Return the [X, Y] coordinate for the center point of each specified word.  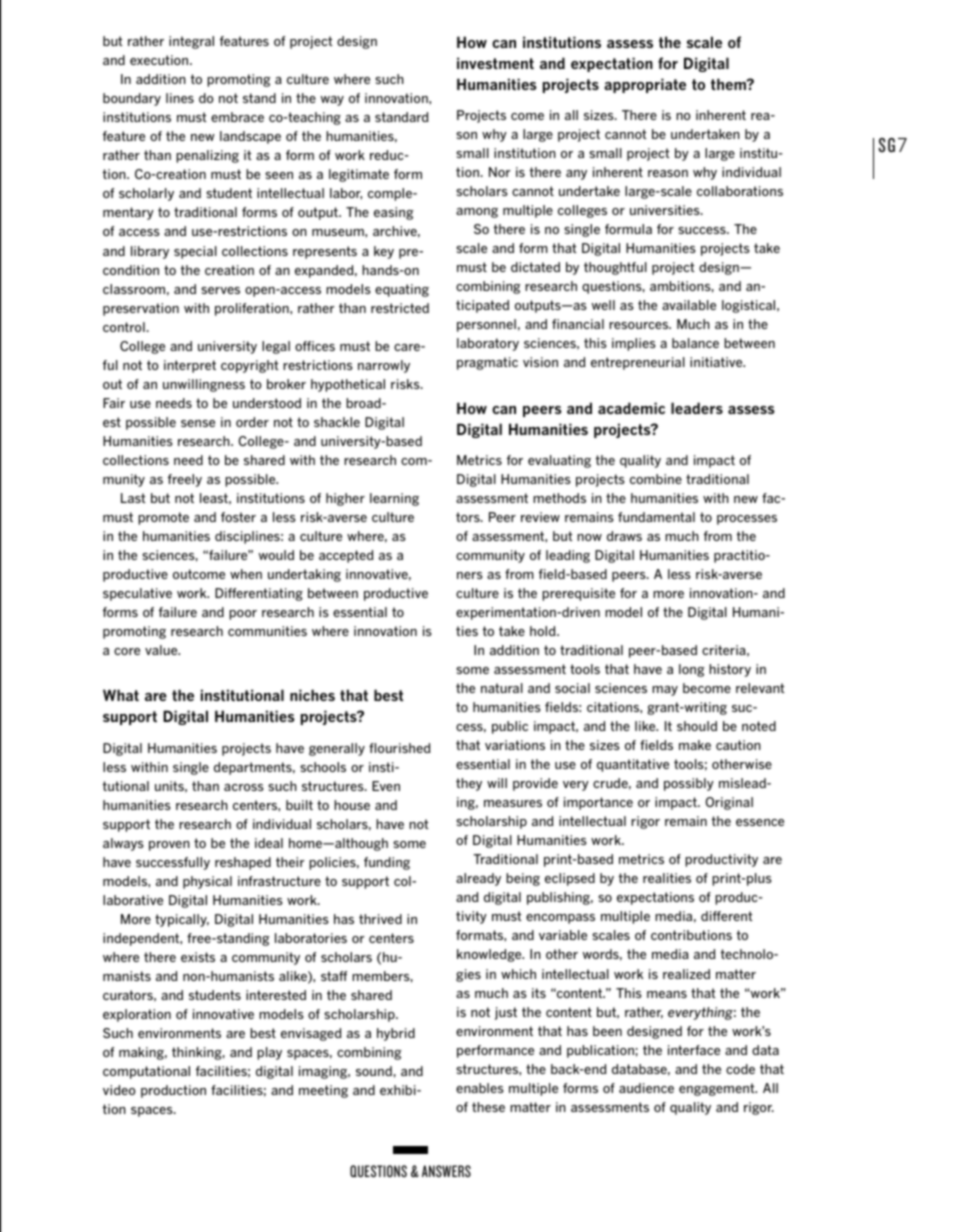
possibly [689, 784]
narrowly [384, 366]
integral [191, 42]
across [244, 787]
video [119, 1090]
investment [495, 63]
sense [198, 423]
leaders [697, 408]
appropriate [645, 85]
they [469, 784]
